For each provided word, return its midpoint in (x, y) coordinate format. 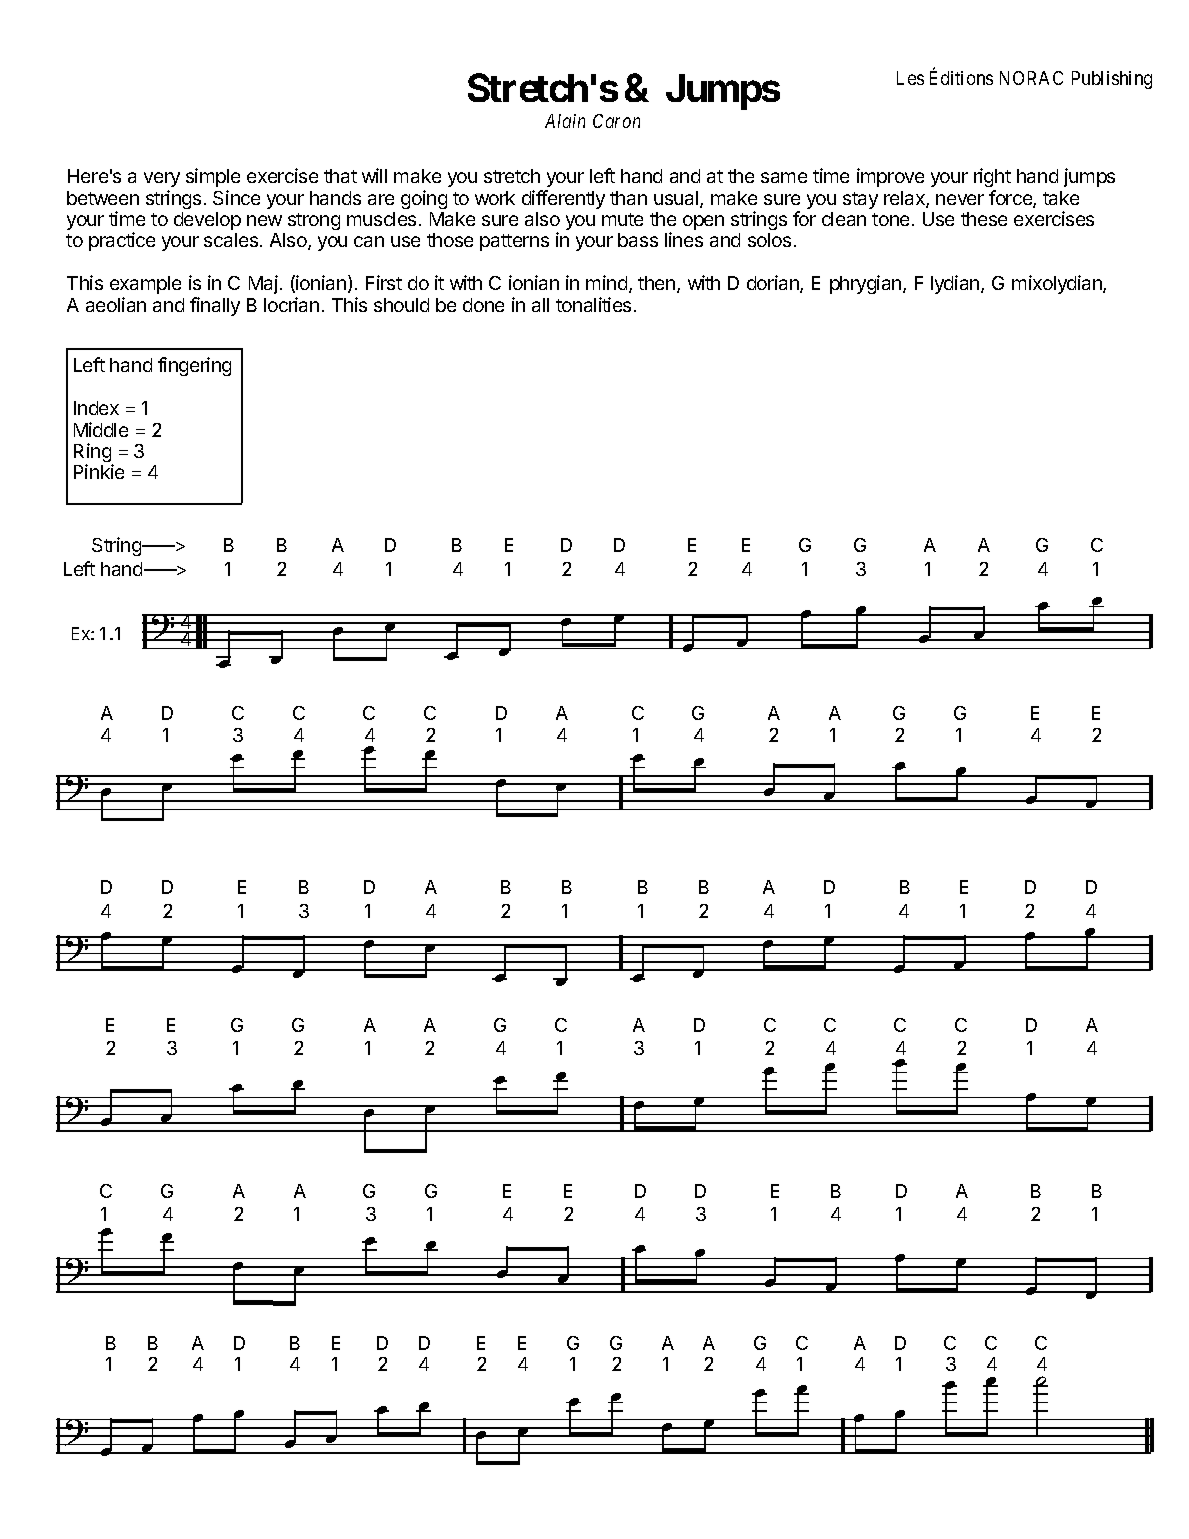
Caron (616, 121)
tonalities (593, 304)
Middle (101, 429)
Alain (565, 121)
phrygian (867, 284)
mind (606, 282)
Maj (263, 284)
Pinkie (99, 471)
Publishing (1112, 80)
